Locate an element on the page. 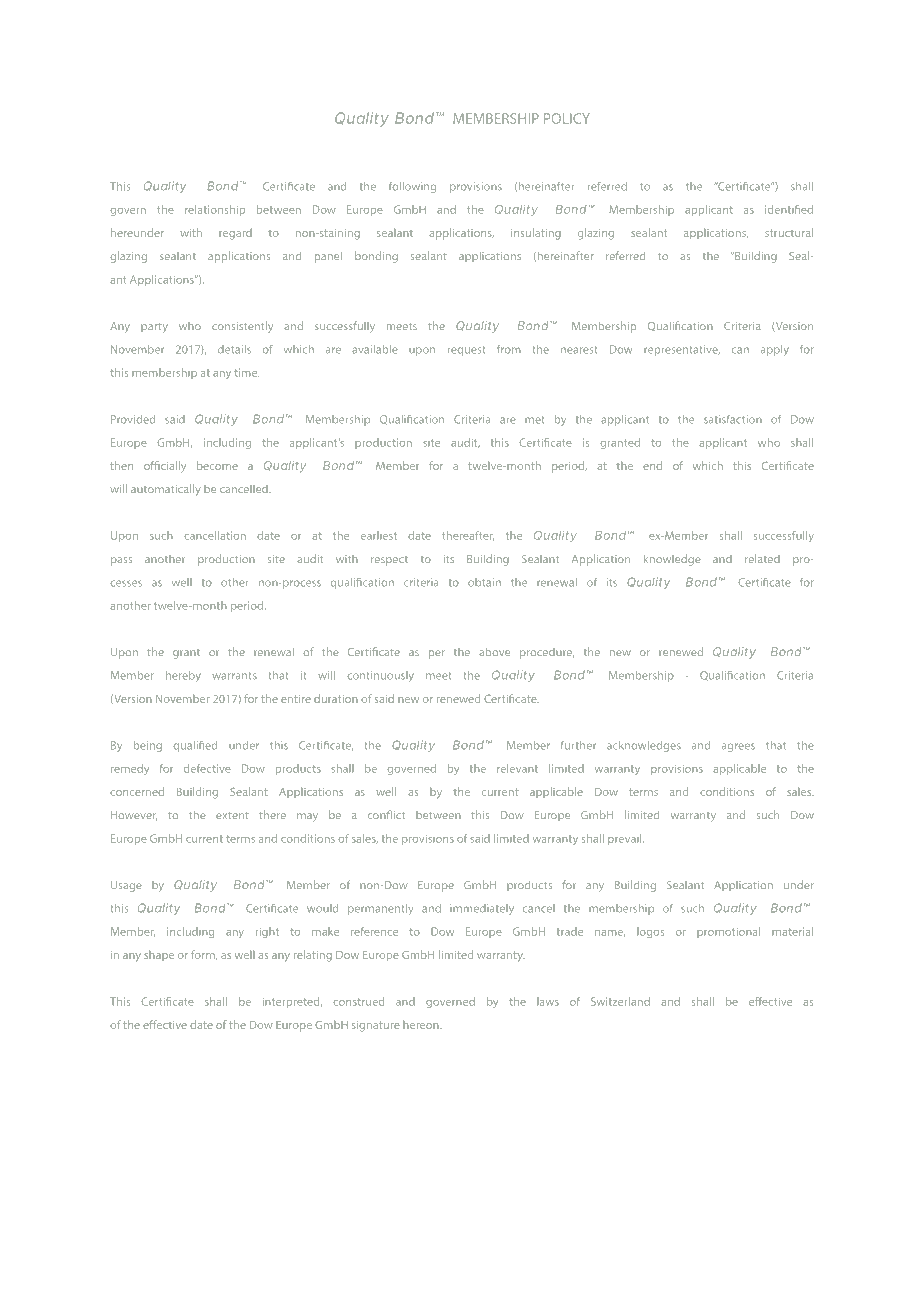  relevant is located at coordinates (517, 768).
